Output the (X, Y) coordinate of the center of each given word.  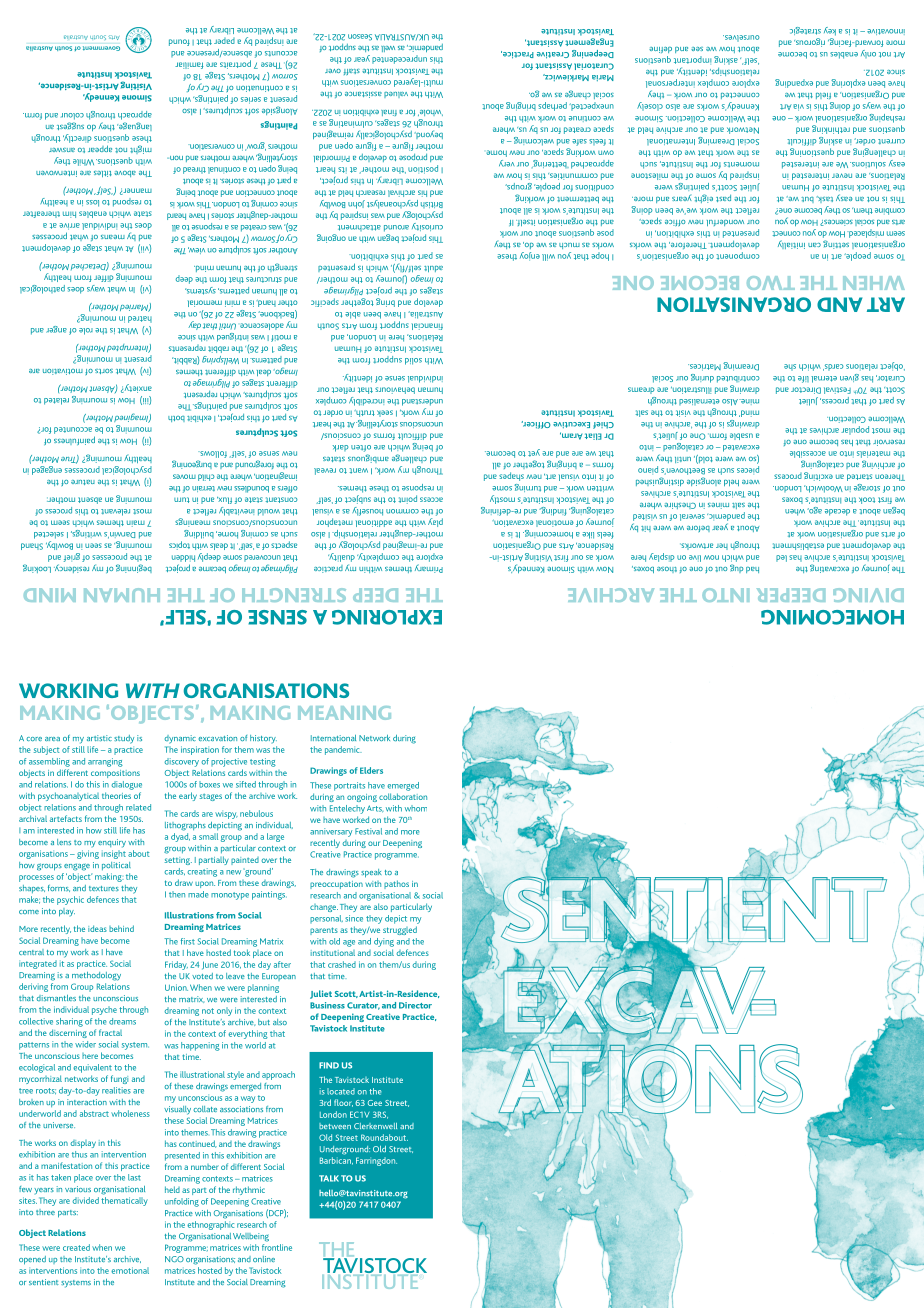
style (235, 1075)
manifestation (66, 1165)
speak (371, 873)
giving (88, 854)
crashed (342, 964)
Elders (371, 770)
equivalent (92, 1068)
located (341, 1091)
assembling (49, 762)
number (205, 1167)
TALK (329, 1178)
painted (245, 861)
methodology (96, 976)
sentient (44, 1282)
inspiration (200, 750)
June (210, 965)
